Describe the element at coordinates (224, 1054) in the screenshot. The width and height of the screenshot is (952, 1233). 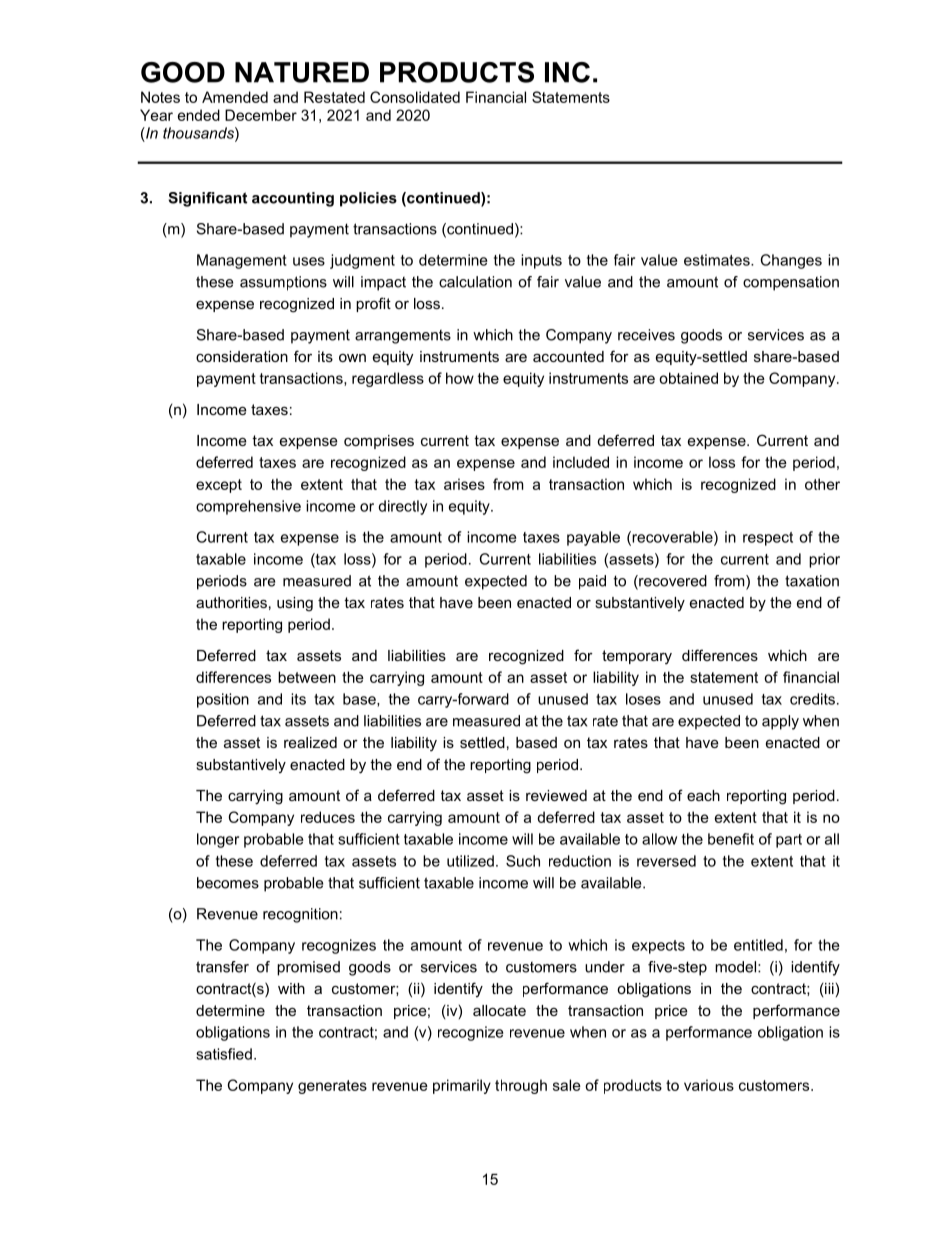
I see `satisfied` at that location.
